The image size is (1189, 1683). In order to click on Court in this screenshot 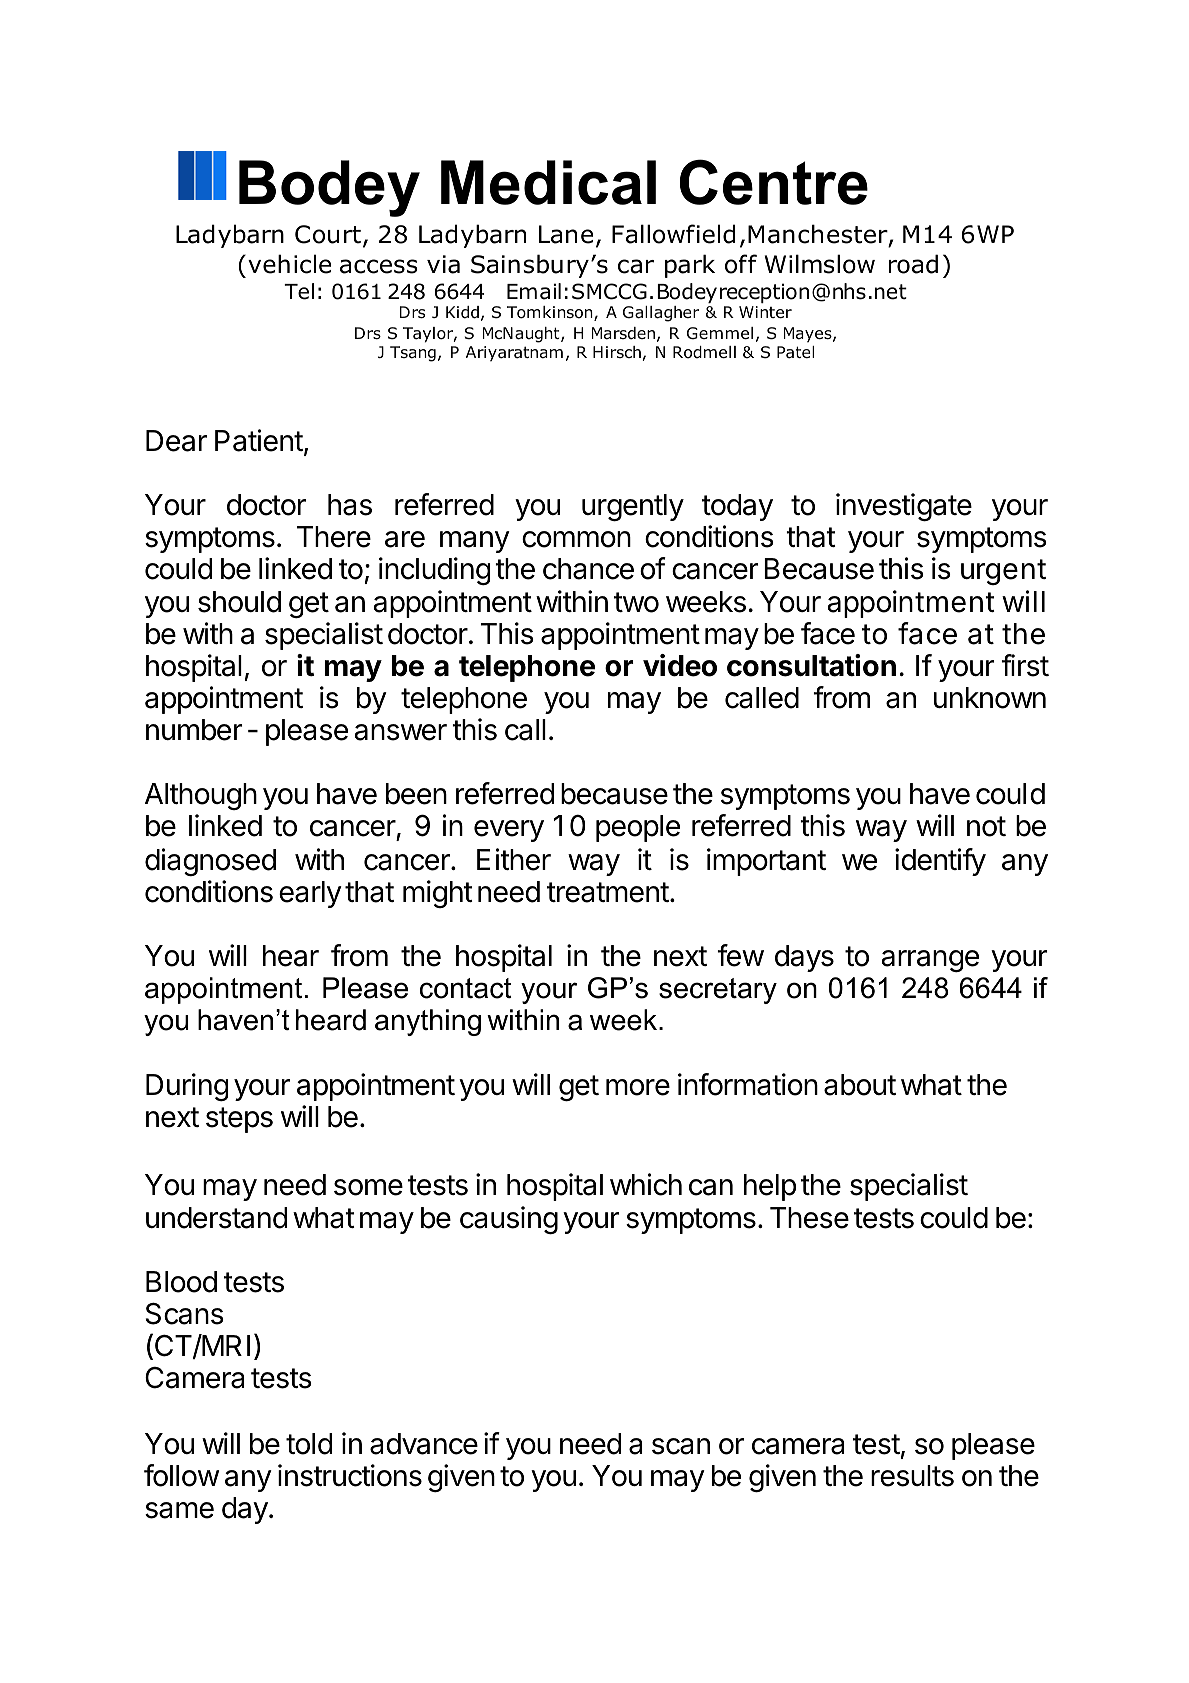, I will do `click(328, 234)`.
